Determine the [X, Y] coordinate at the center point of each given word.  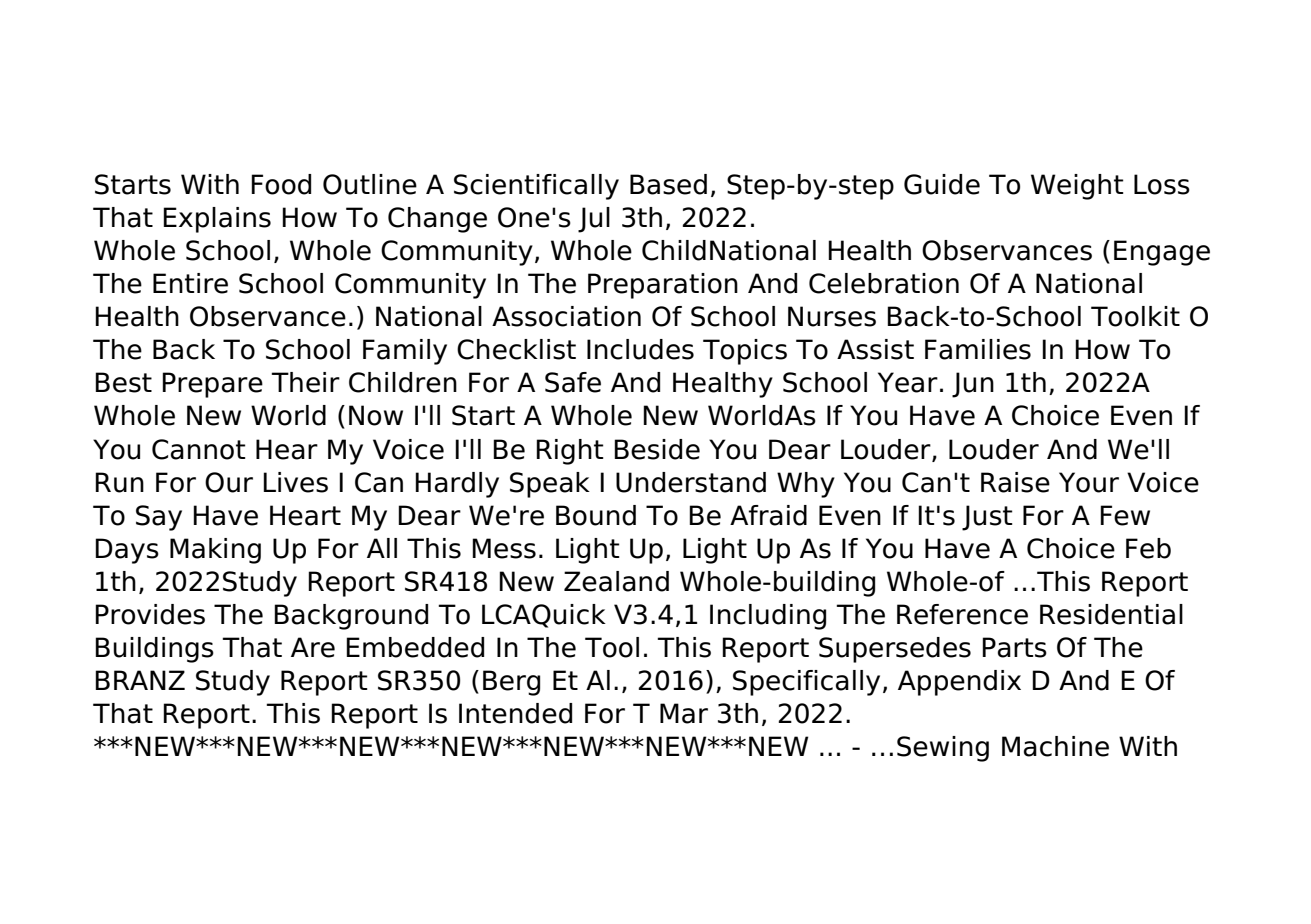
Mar [684, 713]
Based [668, 184]
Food [281, 184]
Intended [515, 713]
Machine [1055, 746]
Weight [1077, 187]
